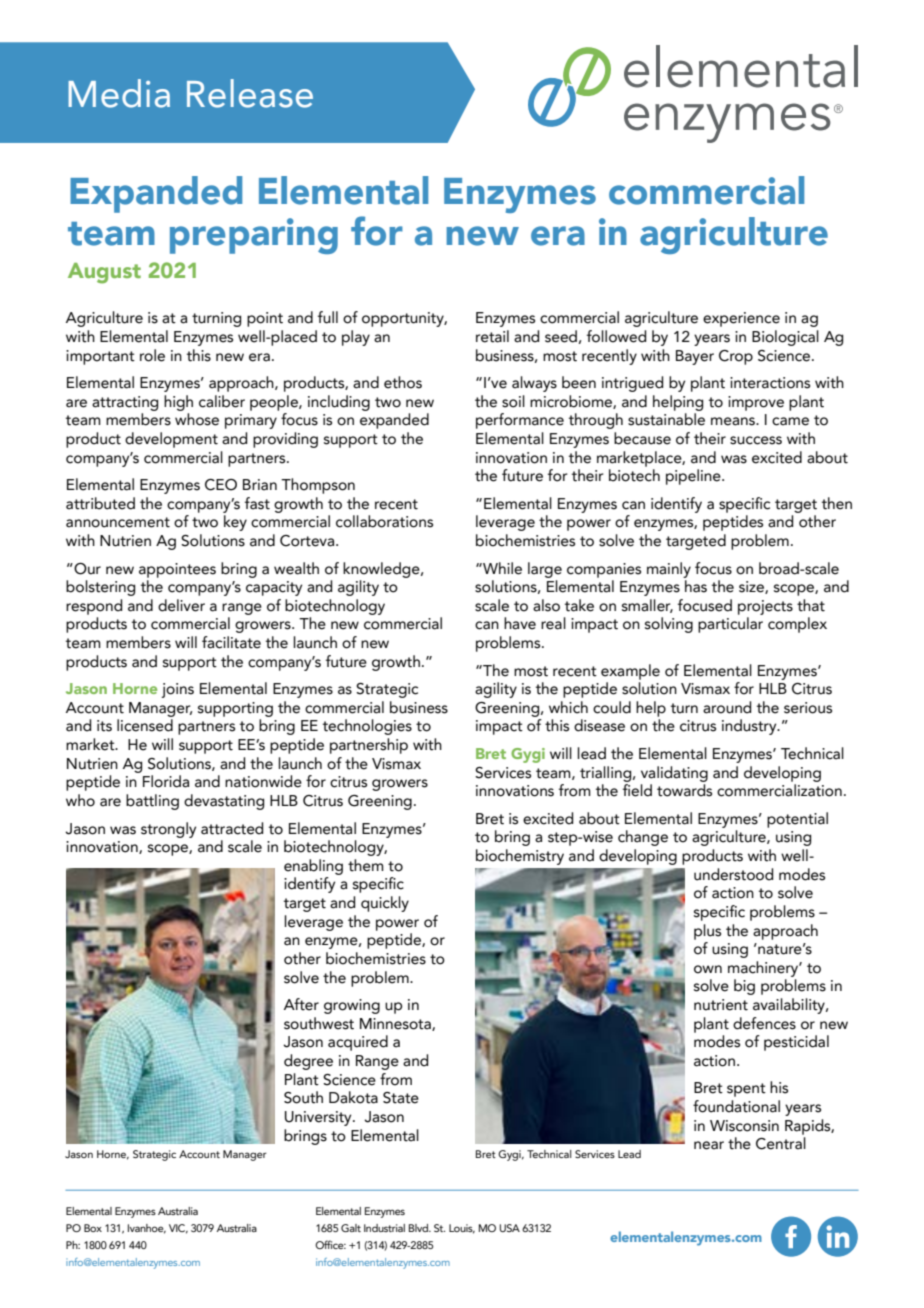 The height and width of the screenshot is (1308, 924). Describe the element at coordinates (147, 1229) in the screenshot. I see `Ivanhoe` at that location.
